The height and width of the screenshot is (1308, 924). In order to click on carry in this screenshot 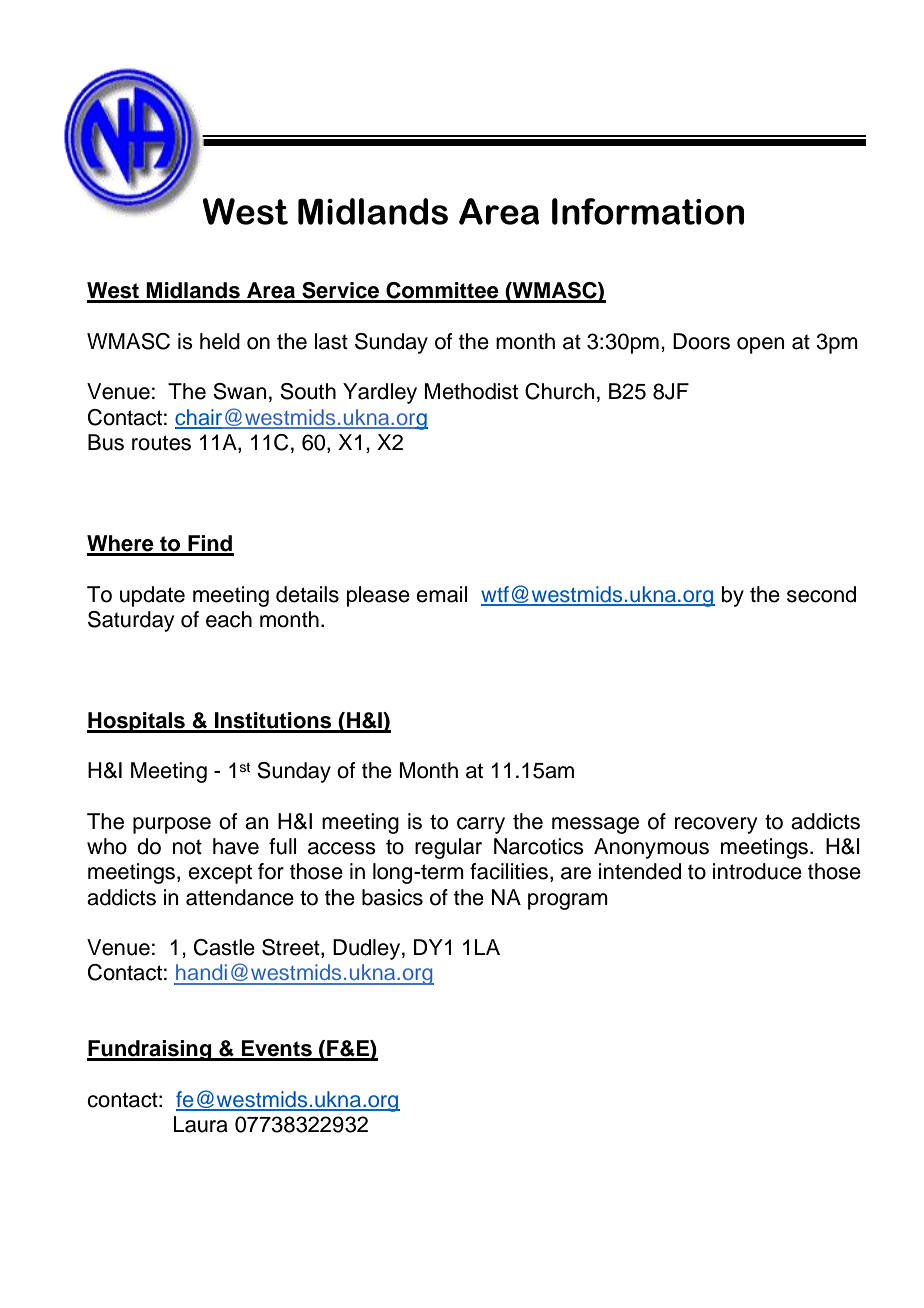, I will do `click(481, 825)`.
